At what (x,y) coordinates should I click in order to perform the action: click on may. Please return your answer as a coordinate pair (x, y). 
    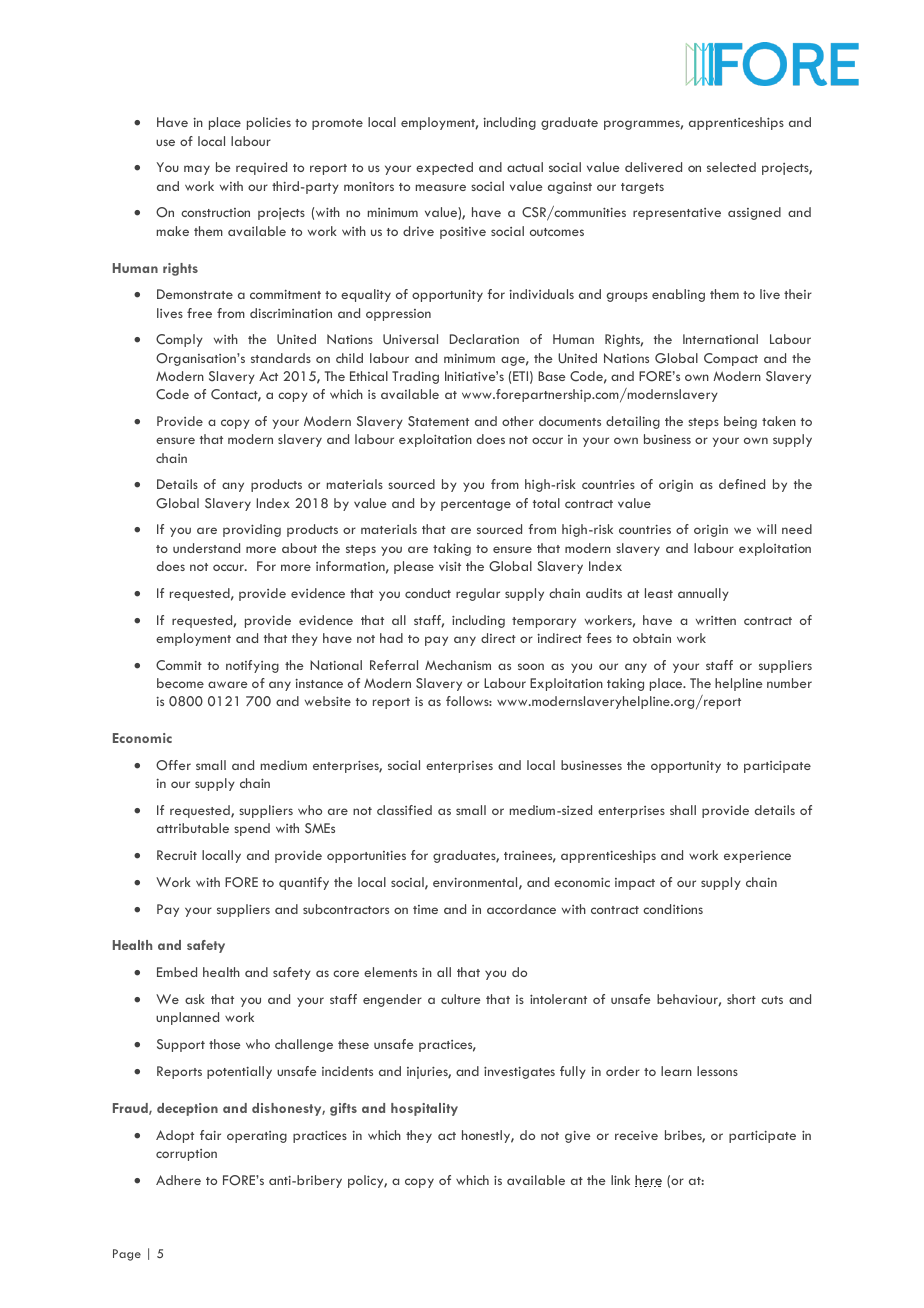
    Looking at the image, I should click on (197, 170).
